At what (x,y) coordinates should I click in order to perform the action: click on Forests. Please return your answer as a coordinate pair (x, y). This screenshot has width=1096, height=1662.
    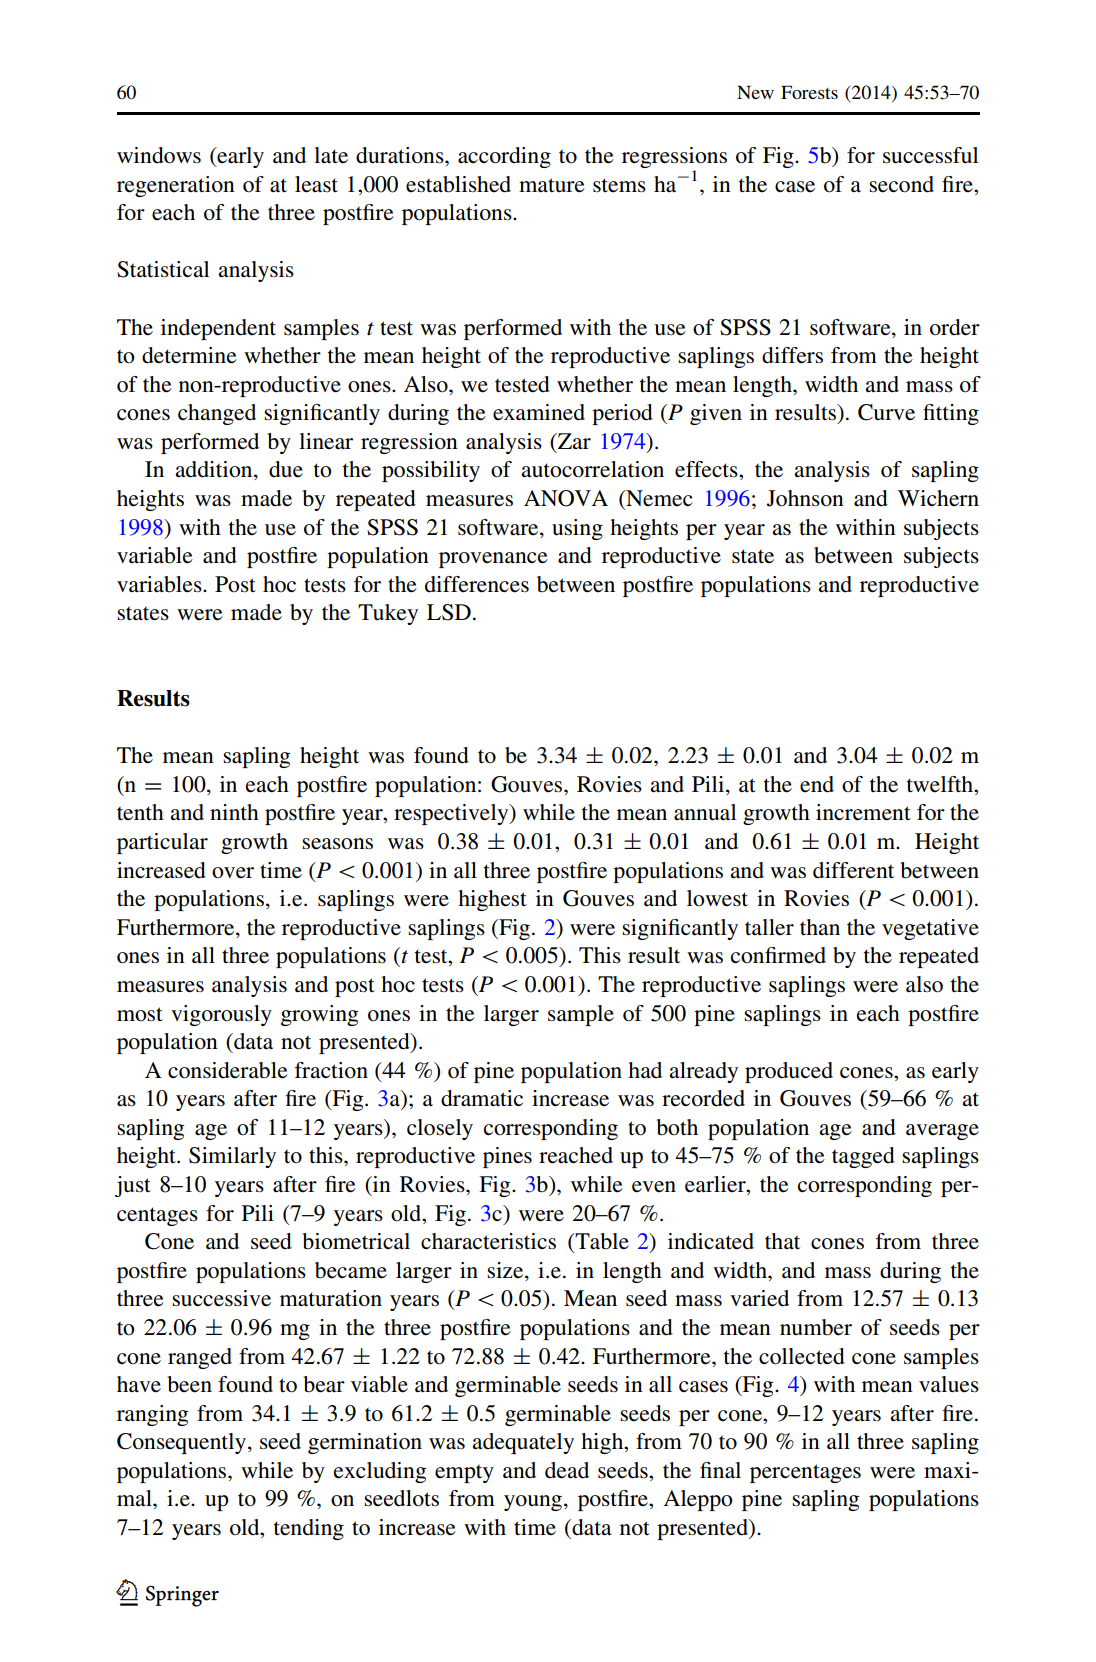
    Looking at the image, I should click on (809, 92).
